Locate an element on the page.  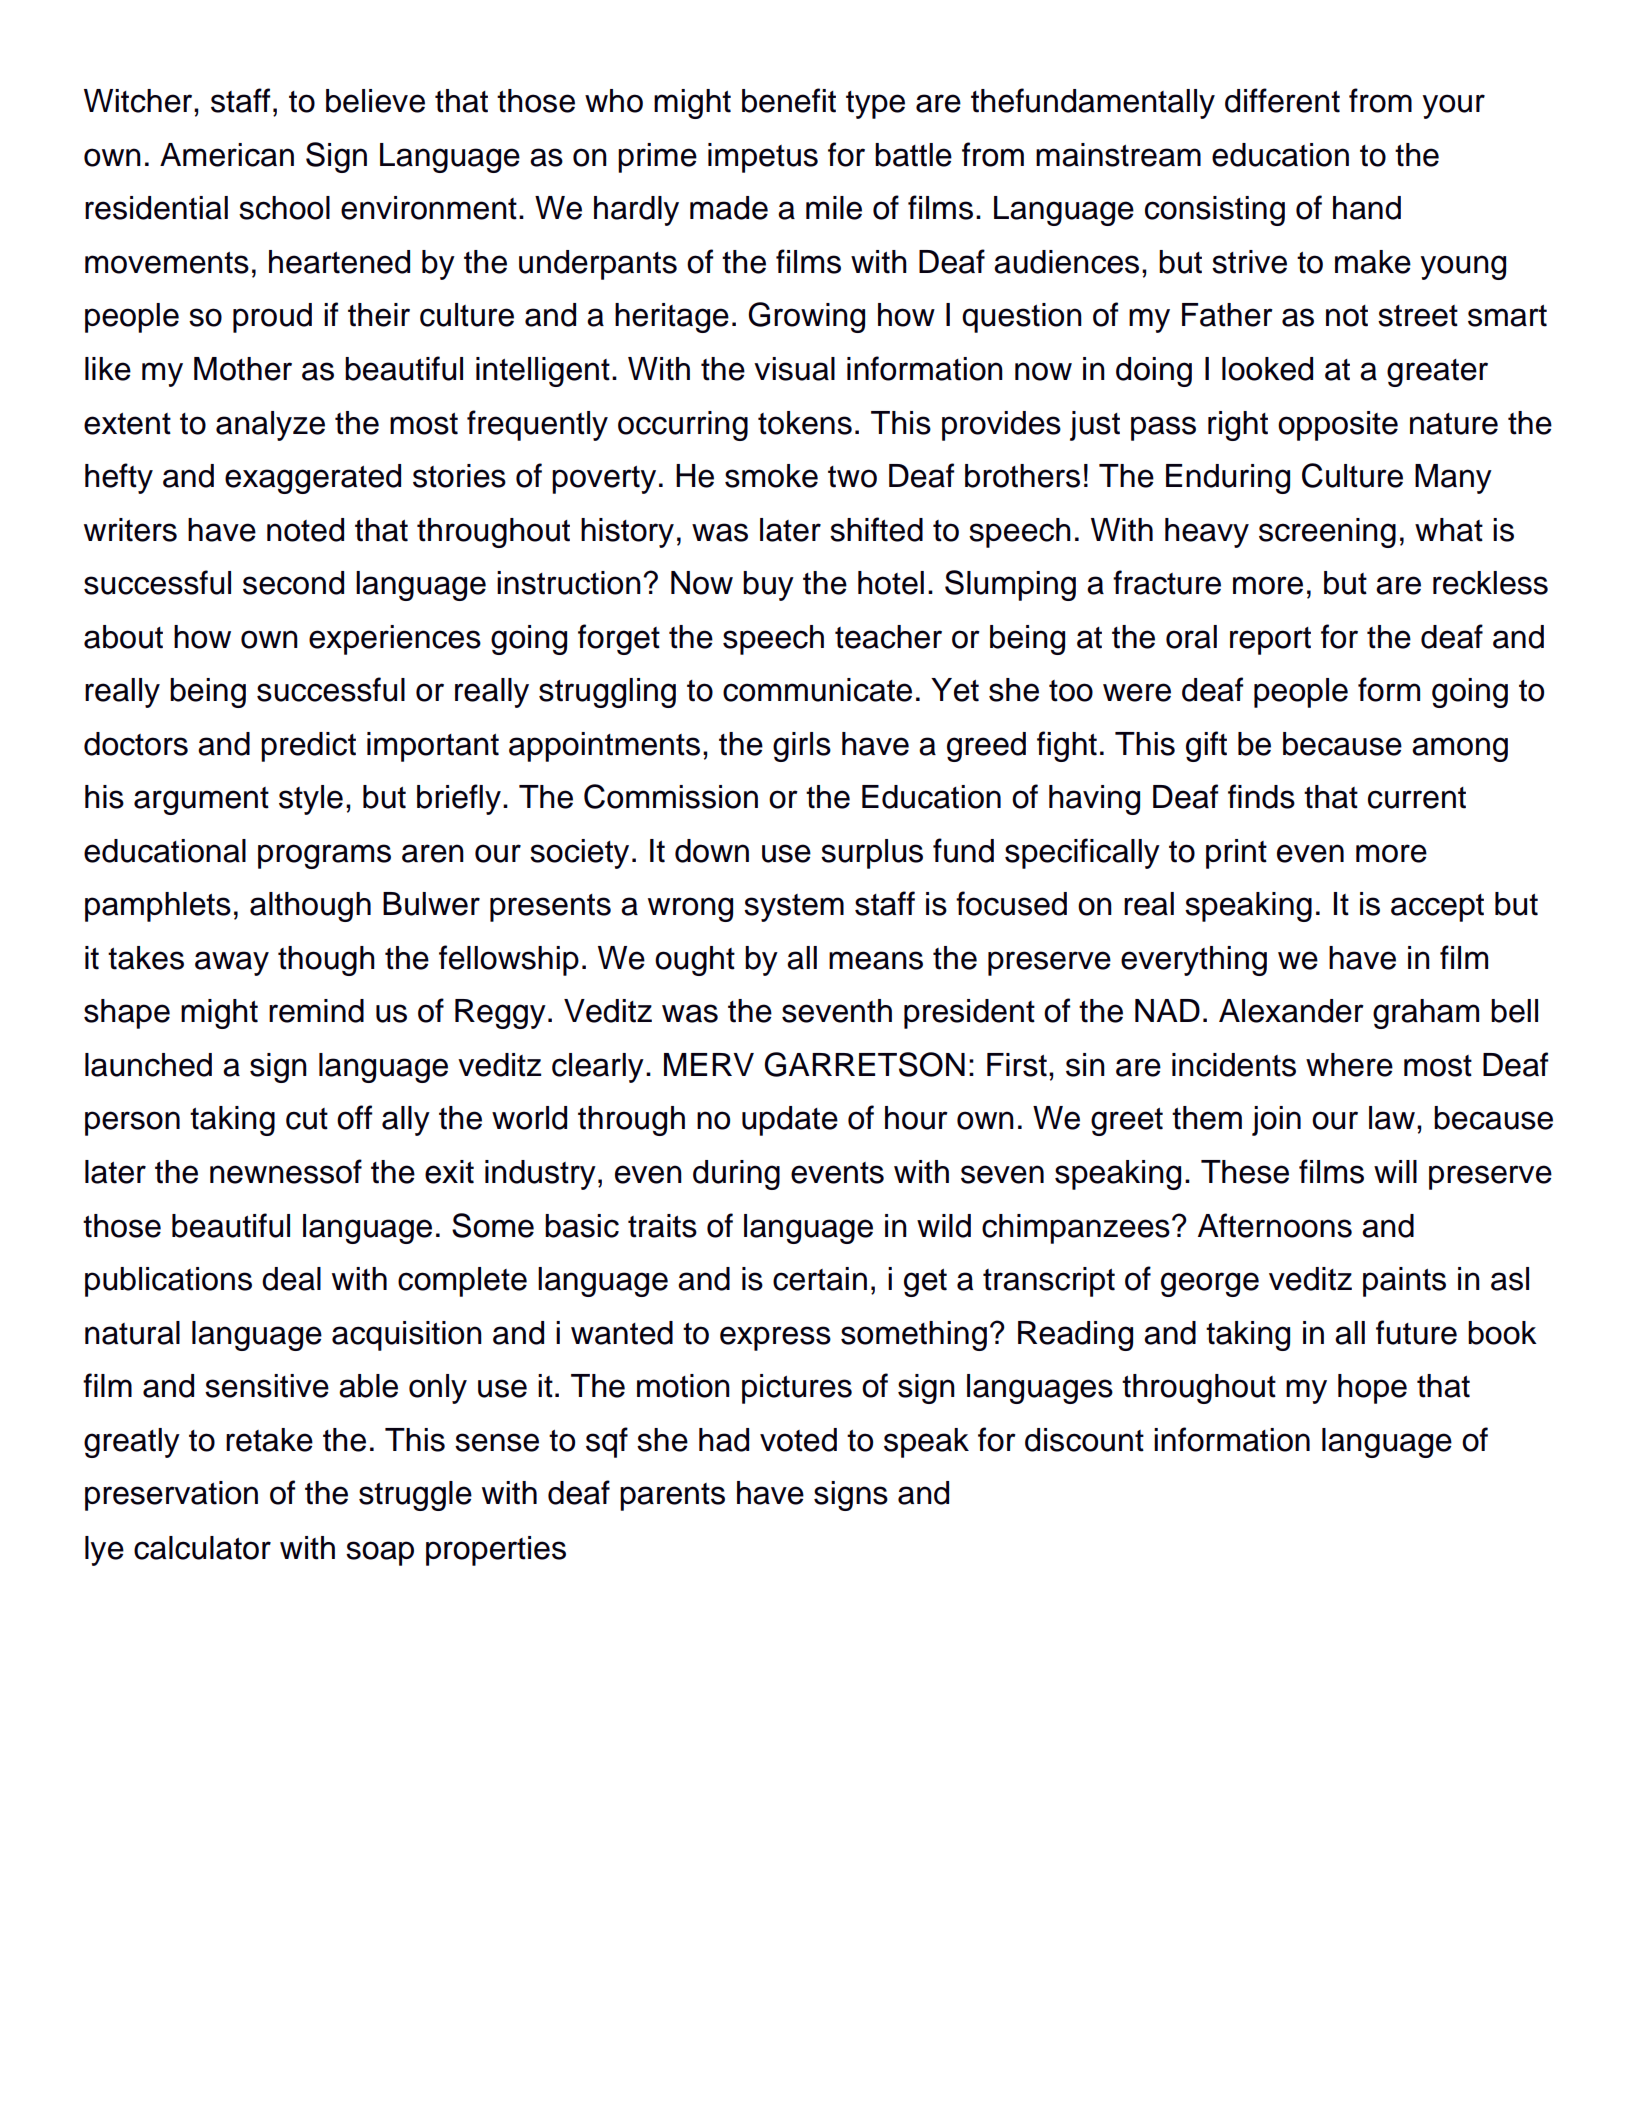
report is located at coordinates (1270, 641).
